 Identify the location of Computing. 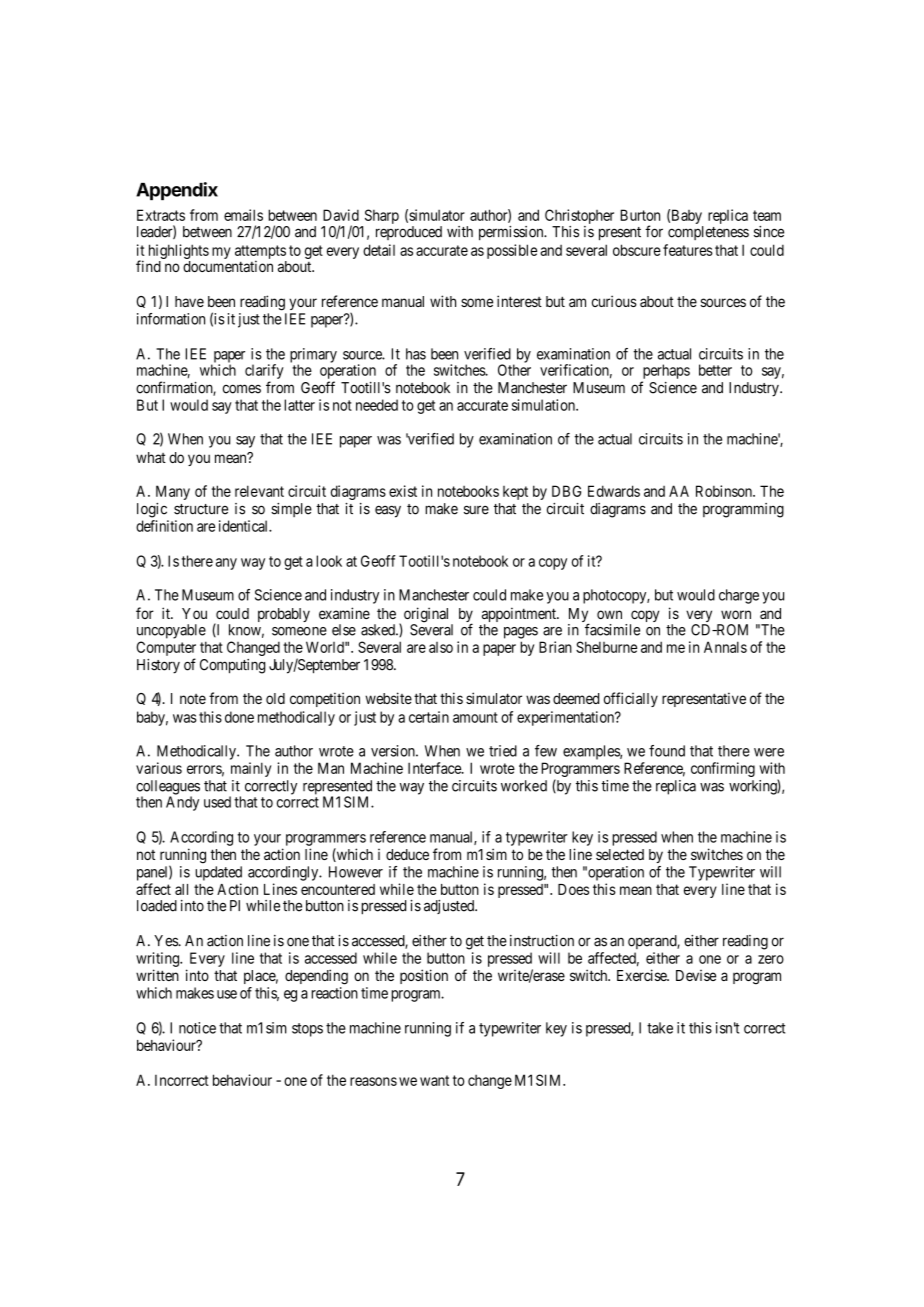
(233, 666).
